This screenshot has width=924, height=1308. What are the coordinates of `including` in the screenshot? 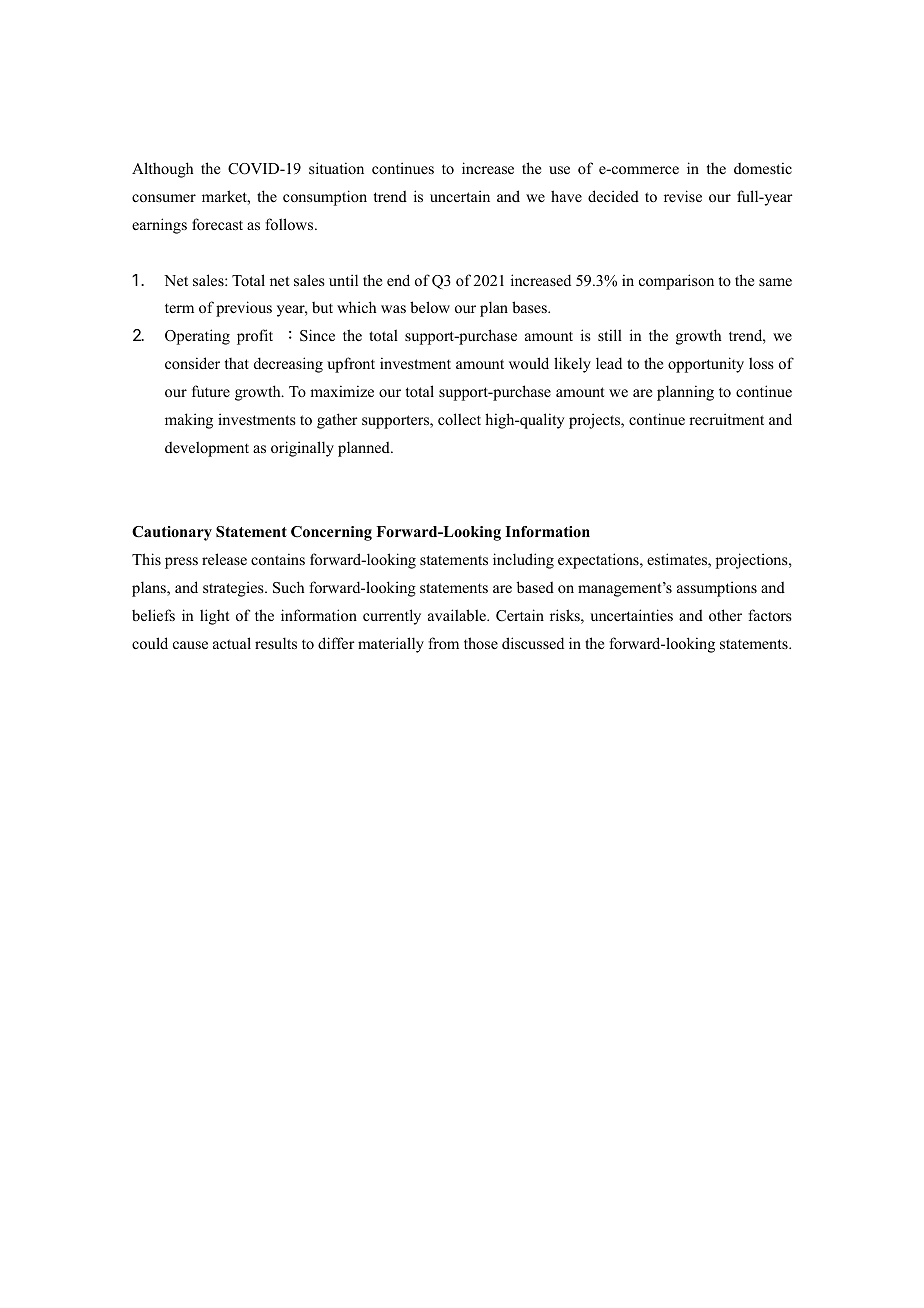 It's located at (523, 561).
